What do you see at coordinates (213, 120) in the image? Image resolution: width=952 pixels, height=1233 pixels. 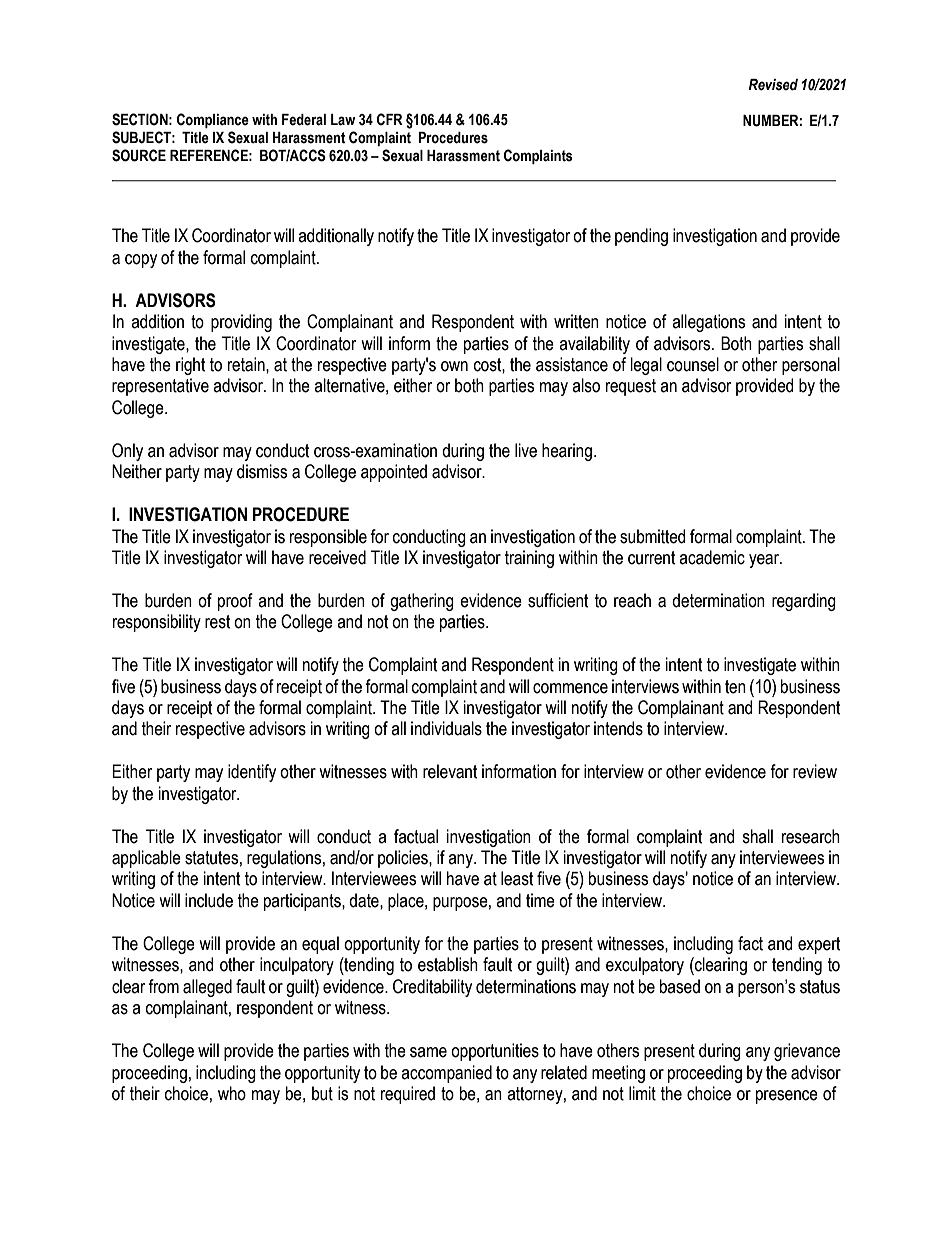 I see `Compliance` at bounding box center [213, 120].
